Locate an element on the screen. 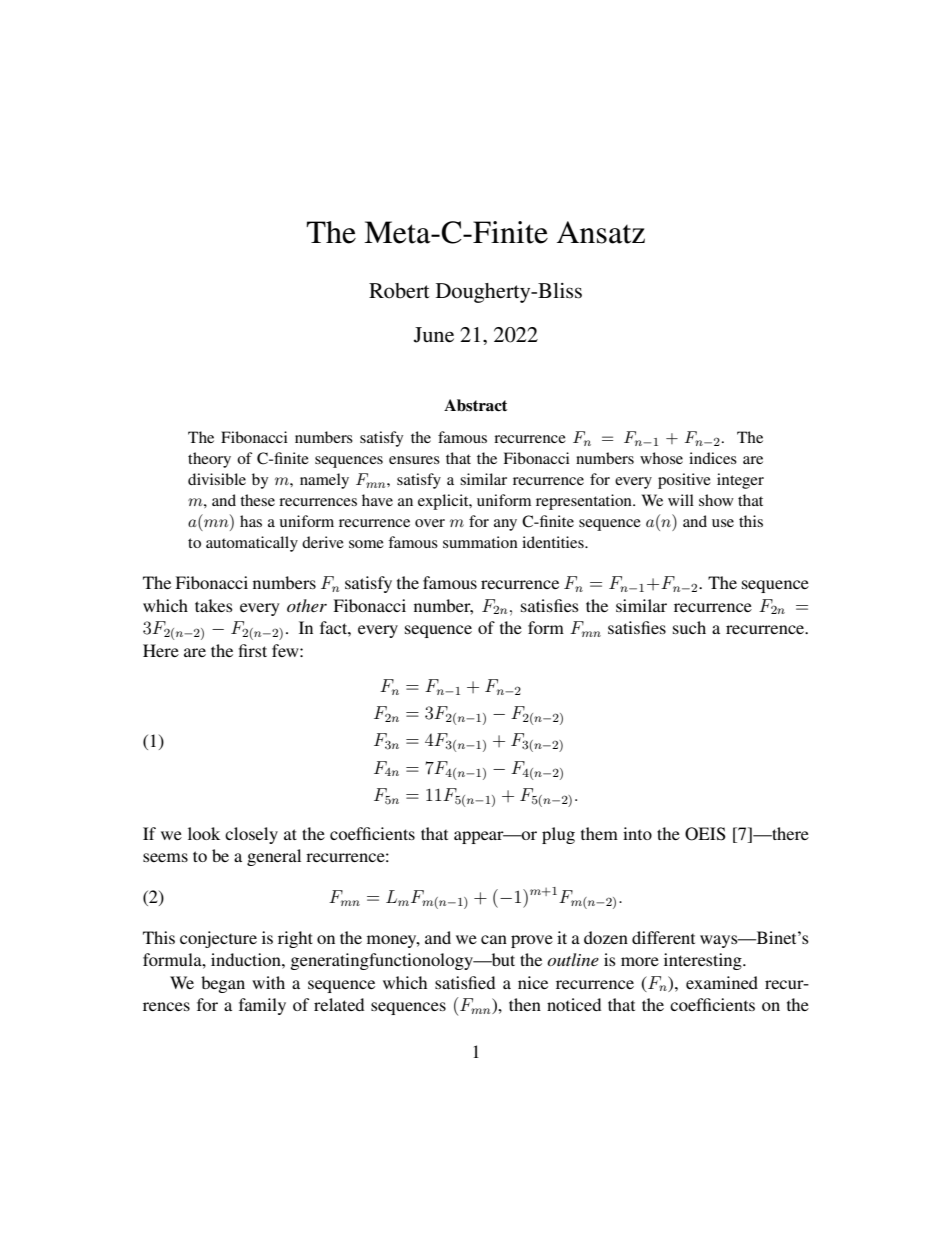 Image resolution: width=952 pixels, height=1233 pixels. closely is located at coordinates (251, 835).
